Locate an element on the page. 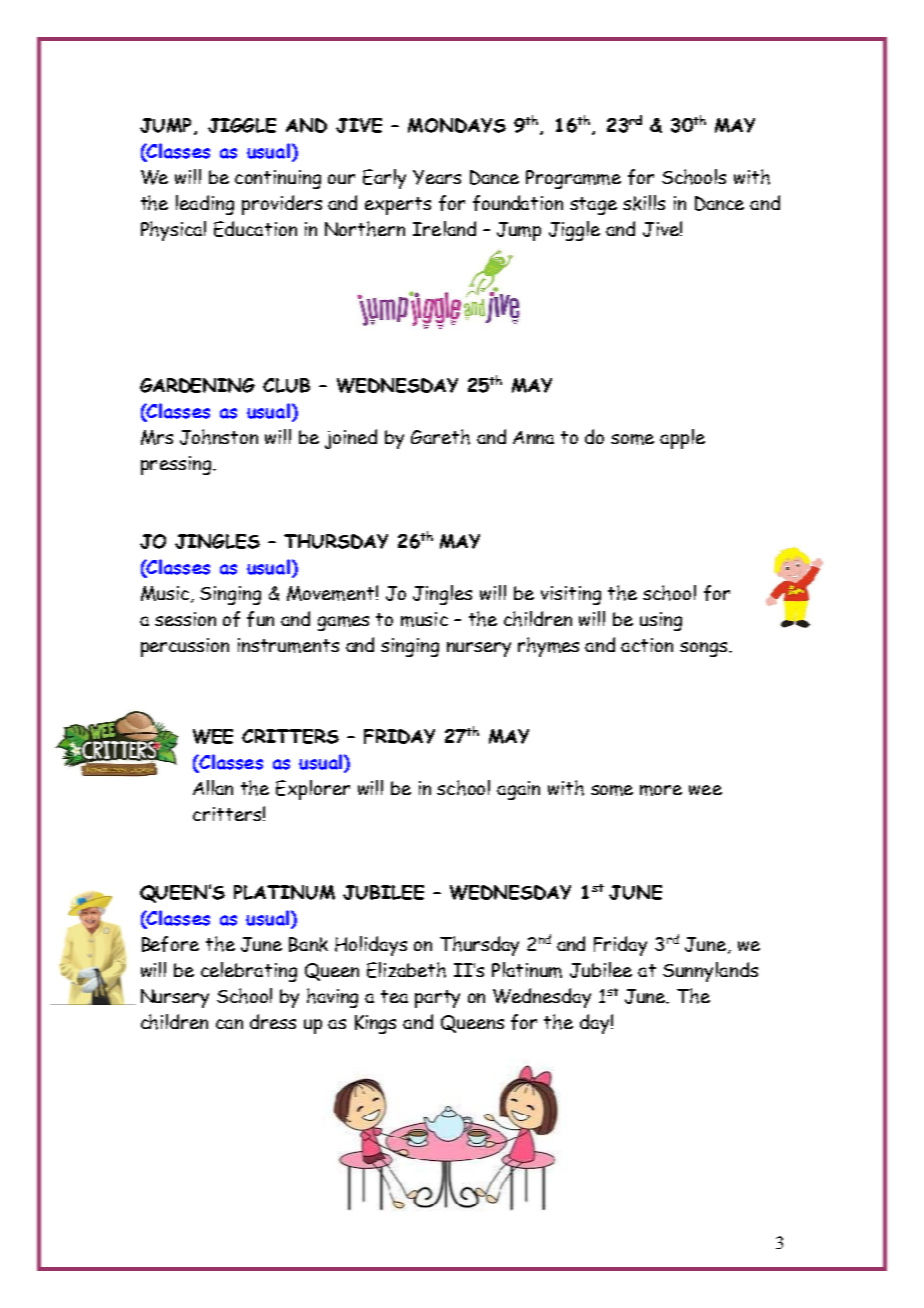  can is located at coordinates (229, 1024).
